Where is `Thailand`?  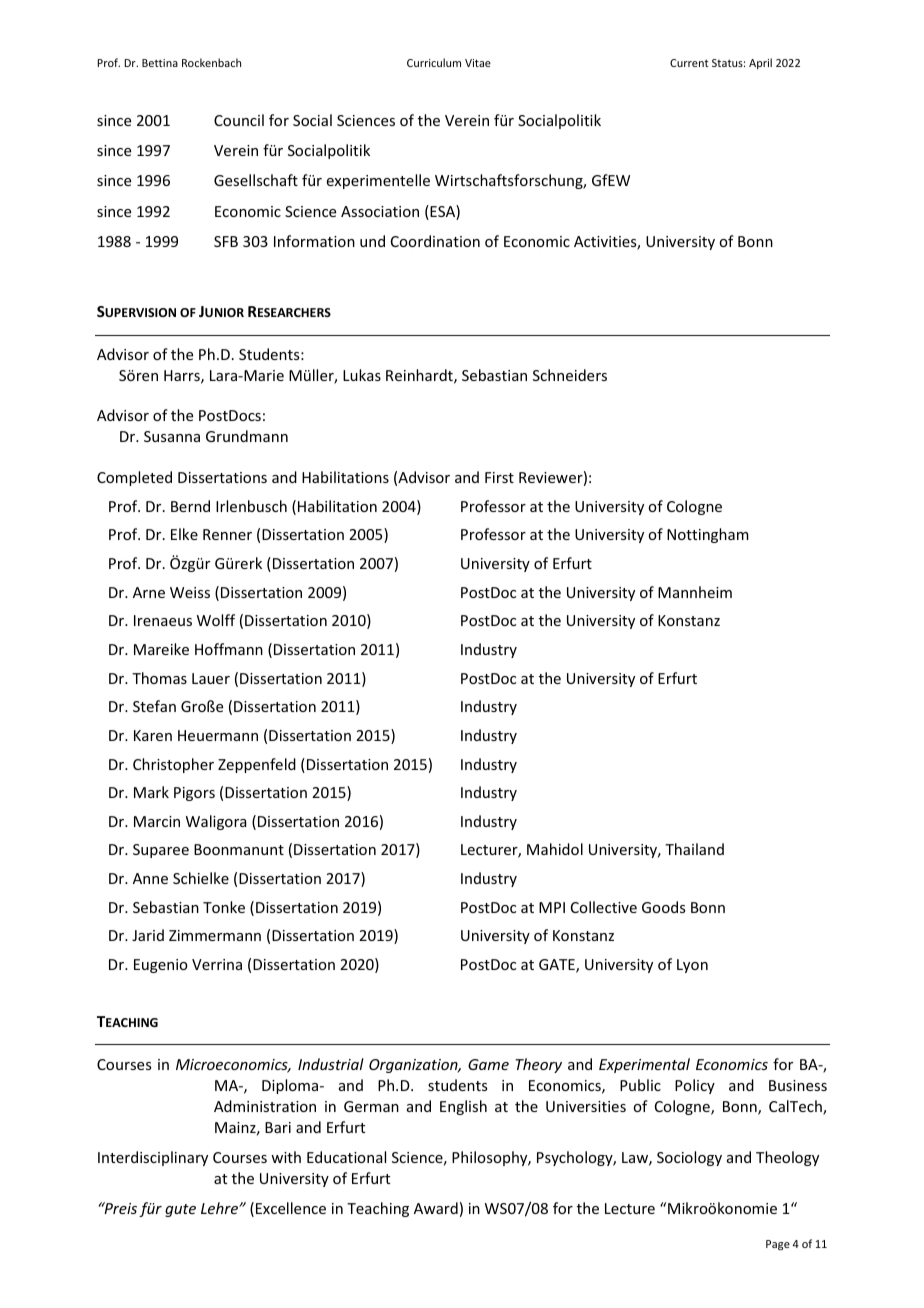 Thailand is located at coordinates (694, 849).
